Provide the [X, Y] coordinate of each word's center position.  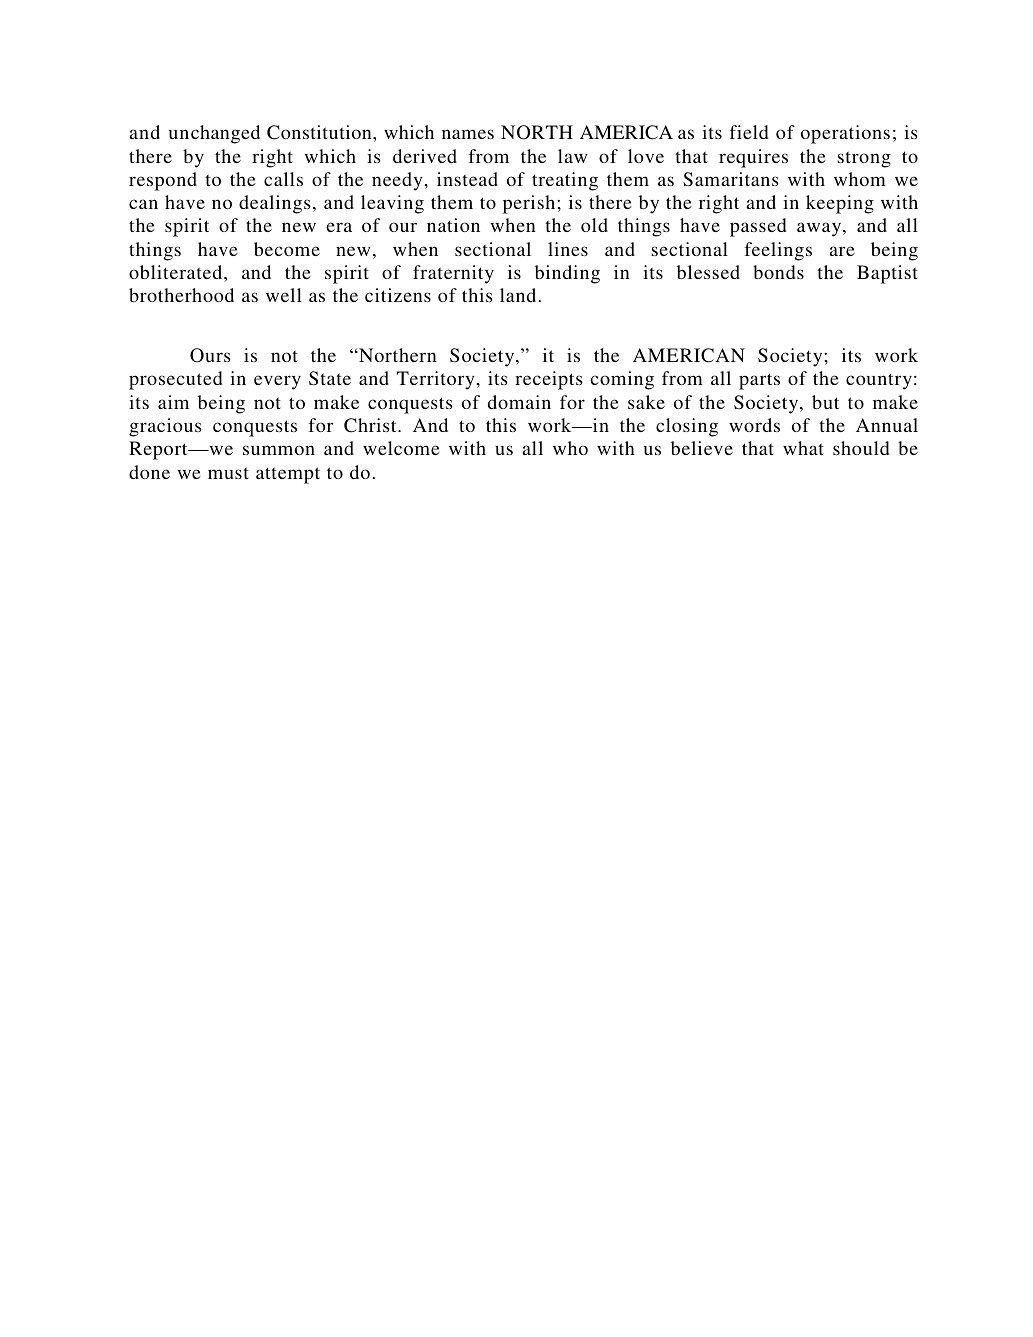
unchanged [214, 134]
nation [453, 225]
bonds [778, 272]
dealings [275, 204]
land [518, 295]
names [468, 134]
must [228, 473]
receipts [549, 380]
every [277, 382]
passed [758, 227]
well [284, 295]
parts [759, 381]
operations [845, 134]
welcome [401, 448]
